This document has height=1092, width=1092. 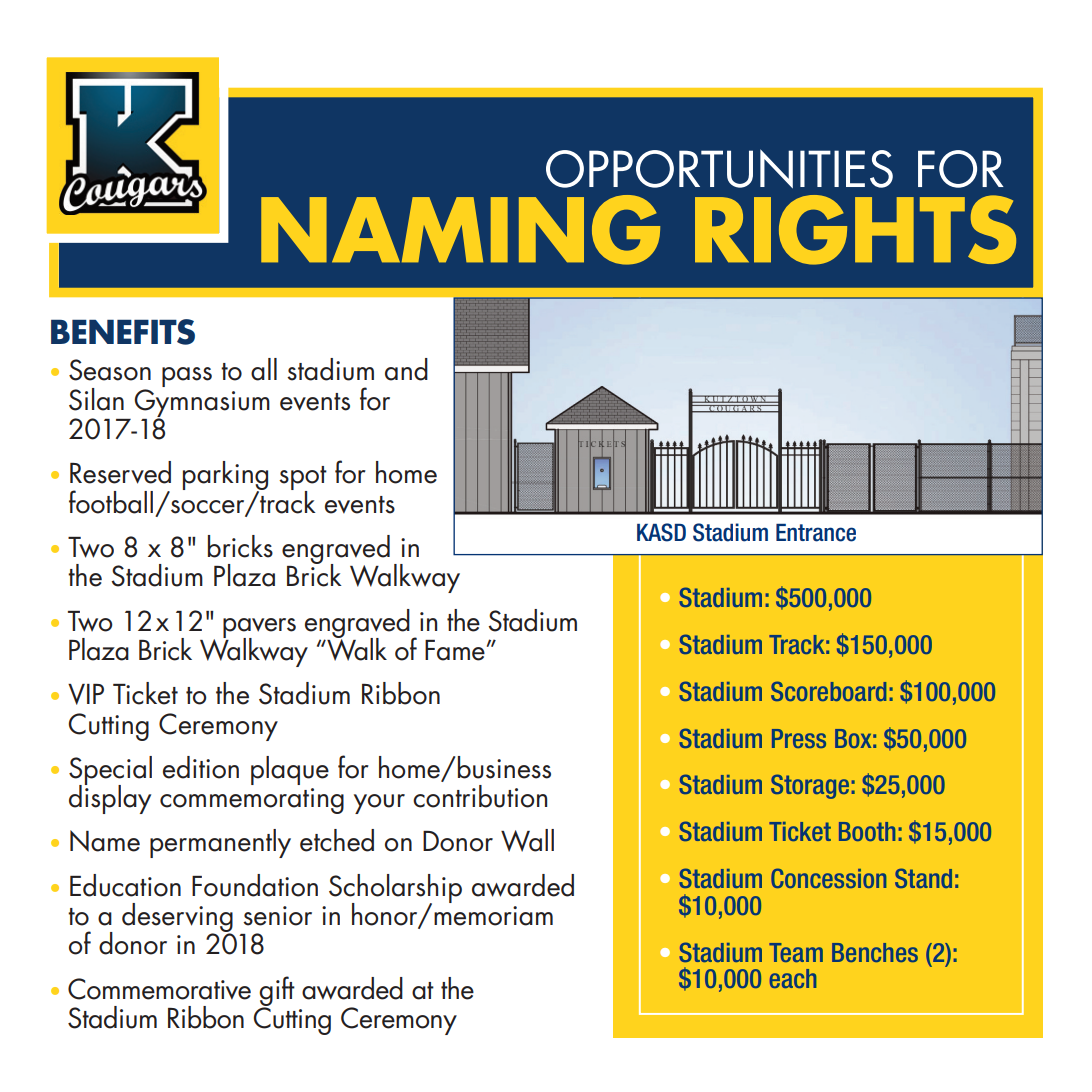 I want to click on Fame, so click(x=455, y=650).
